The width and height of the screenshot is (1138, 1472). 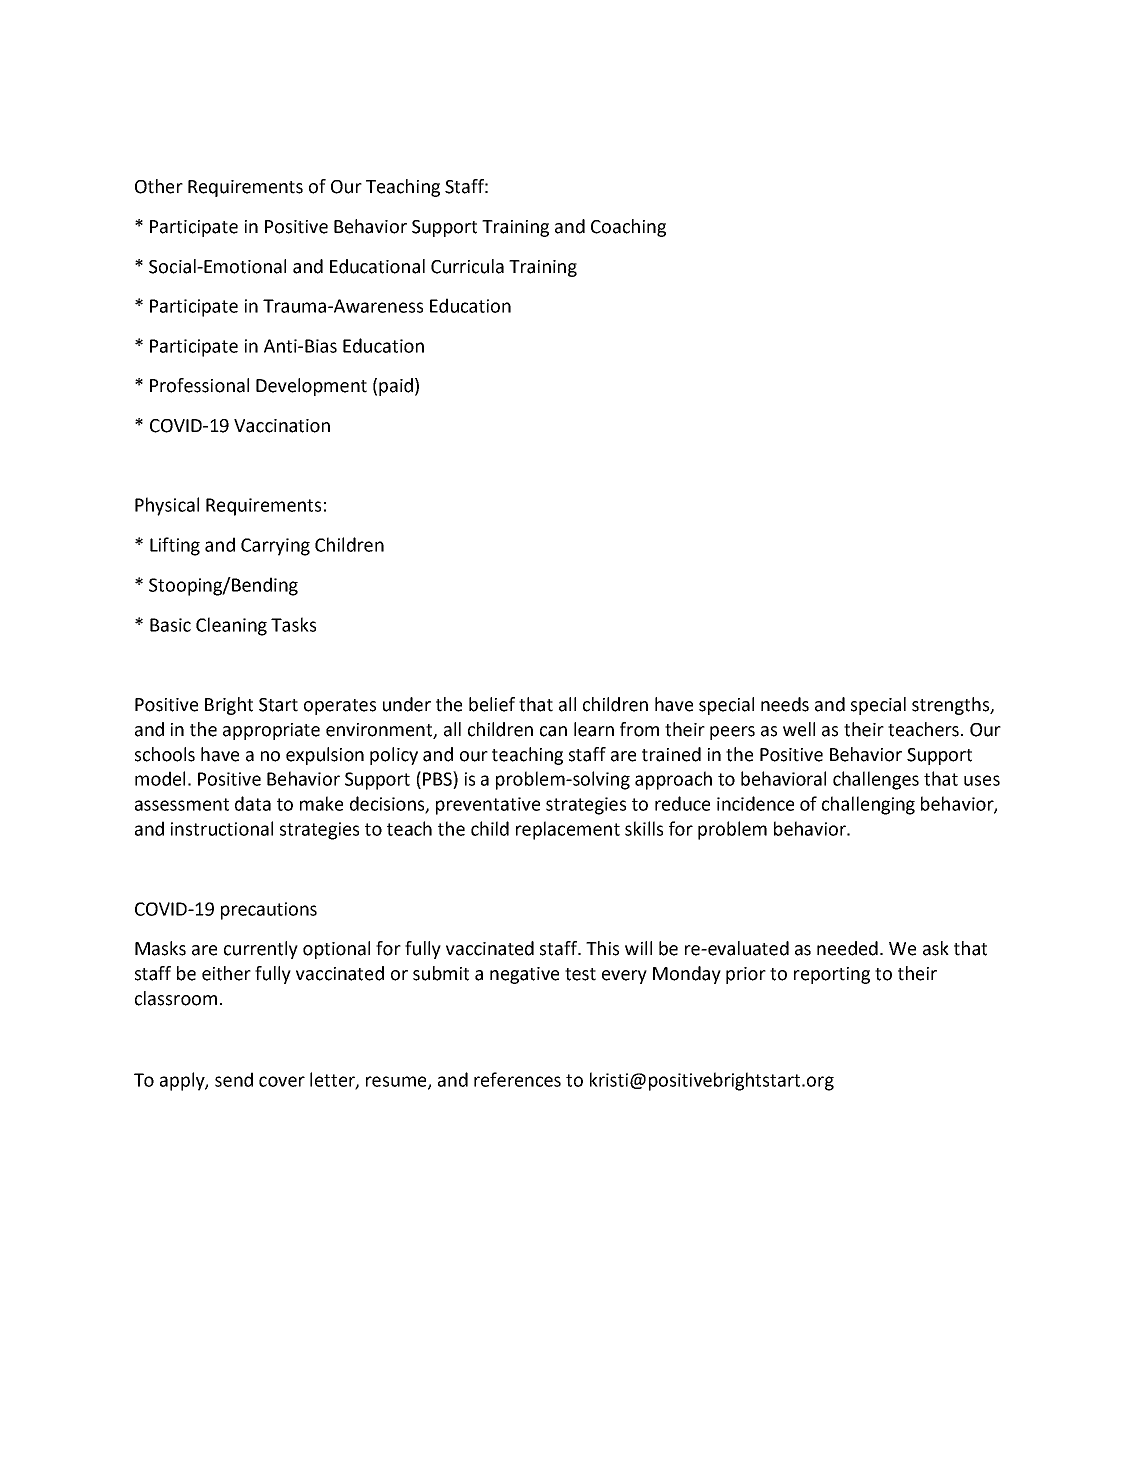 I want to click on references, so click(x=517, y=1079).
